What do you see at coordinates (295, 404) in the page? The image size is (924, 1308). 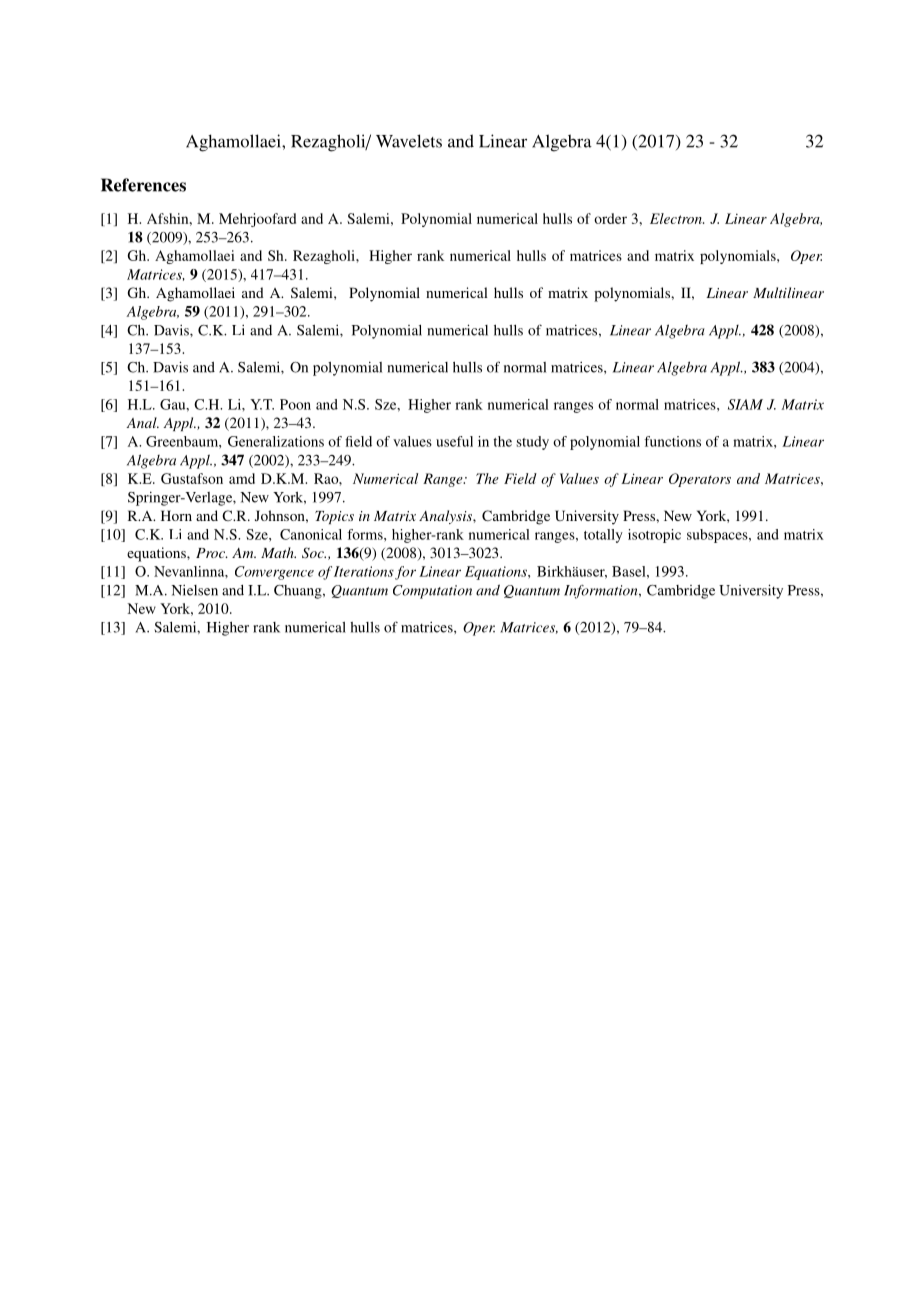 I see `Poon` at bounding box center [295, 404].
